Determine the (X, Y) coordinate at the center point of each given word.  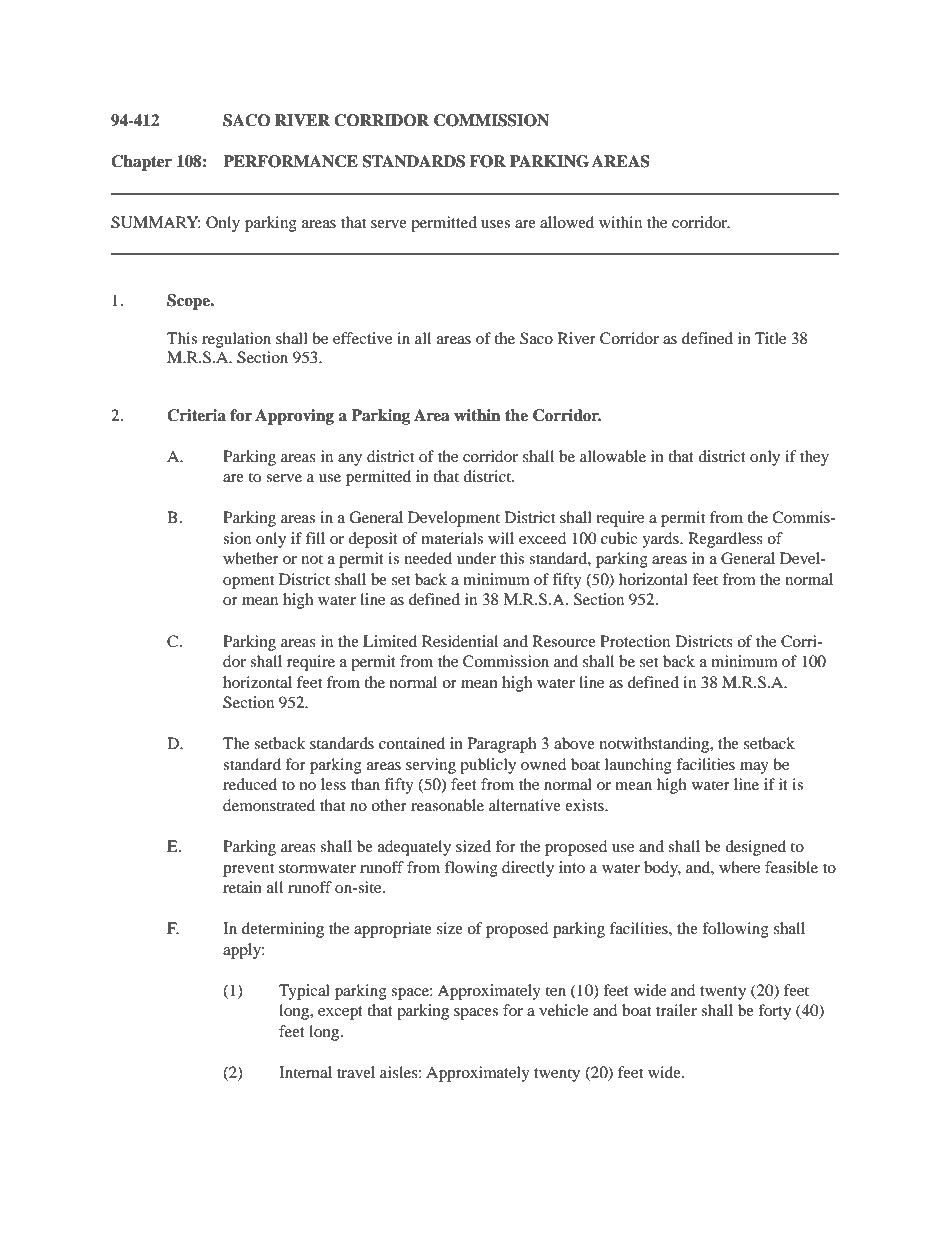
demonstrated (269, 805)
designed (755, 848)
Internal (305, 1072)
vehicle (563, 1010)
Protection (635, 641)
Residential (460, 641)
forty (774, 1012)
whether (251, 558)
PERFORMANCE (290, 161)
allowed (567, 222)
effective (362, 338)
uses (495, 224)
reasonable (447, 805)
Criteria (196, 415)
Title (770, 338)
